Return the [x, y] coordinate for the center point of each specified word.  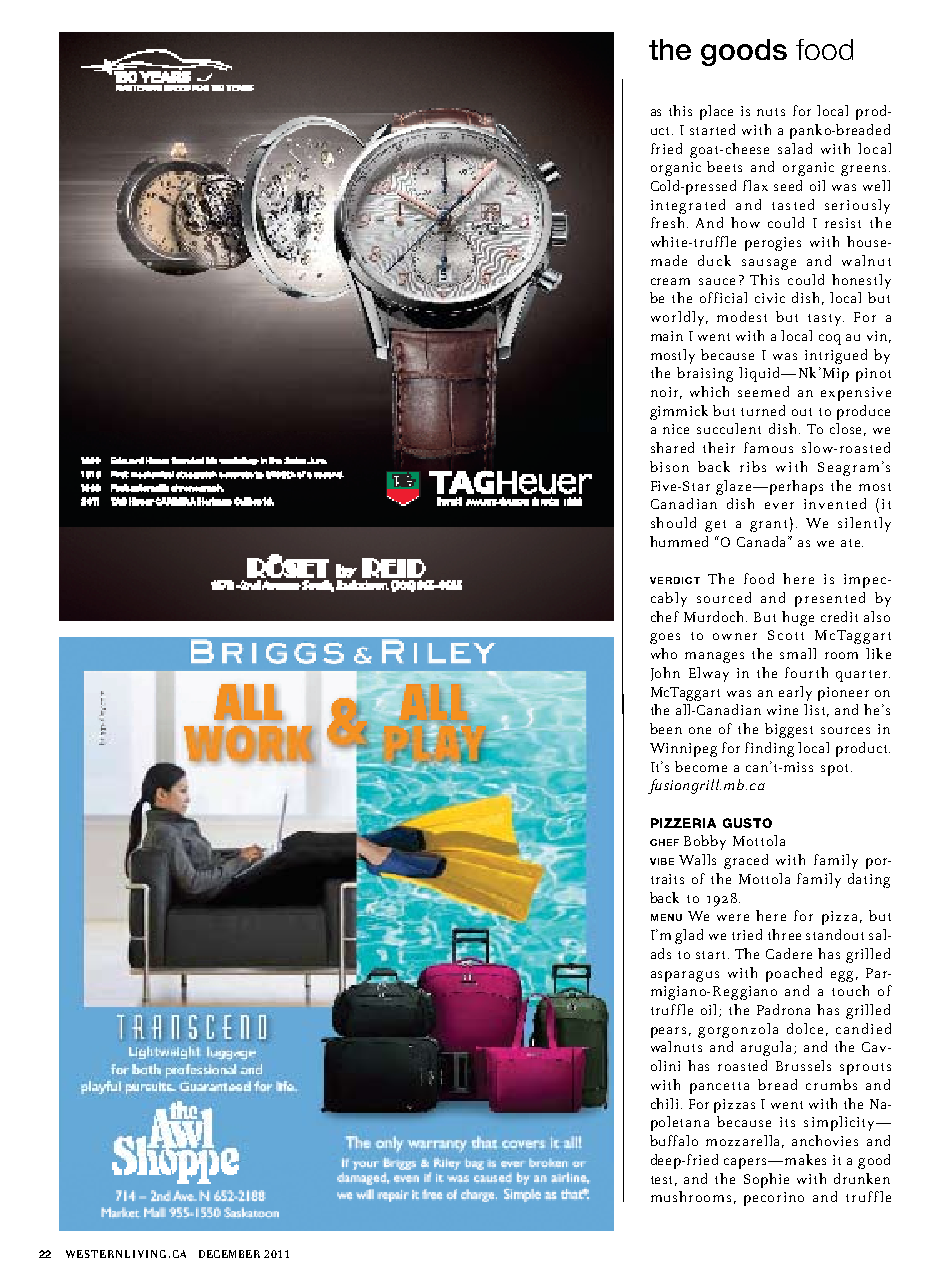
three [784, 934]
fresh [669, 222]
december [229, 1254]
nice [676, 429]
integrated [688, 206]
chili [666, 1103]
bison [669, 466]
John [665, 674]
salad [795, 148]
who [664, 653]
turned [763, 410]
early [795, 693]
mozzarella [745, 1141]
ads [661, 953]
